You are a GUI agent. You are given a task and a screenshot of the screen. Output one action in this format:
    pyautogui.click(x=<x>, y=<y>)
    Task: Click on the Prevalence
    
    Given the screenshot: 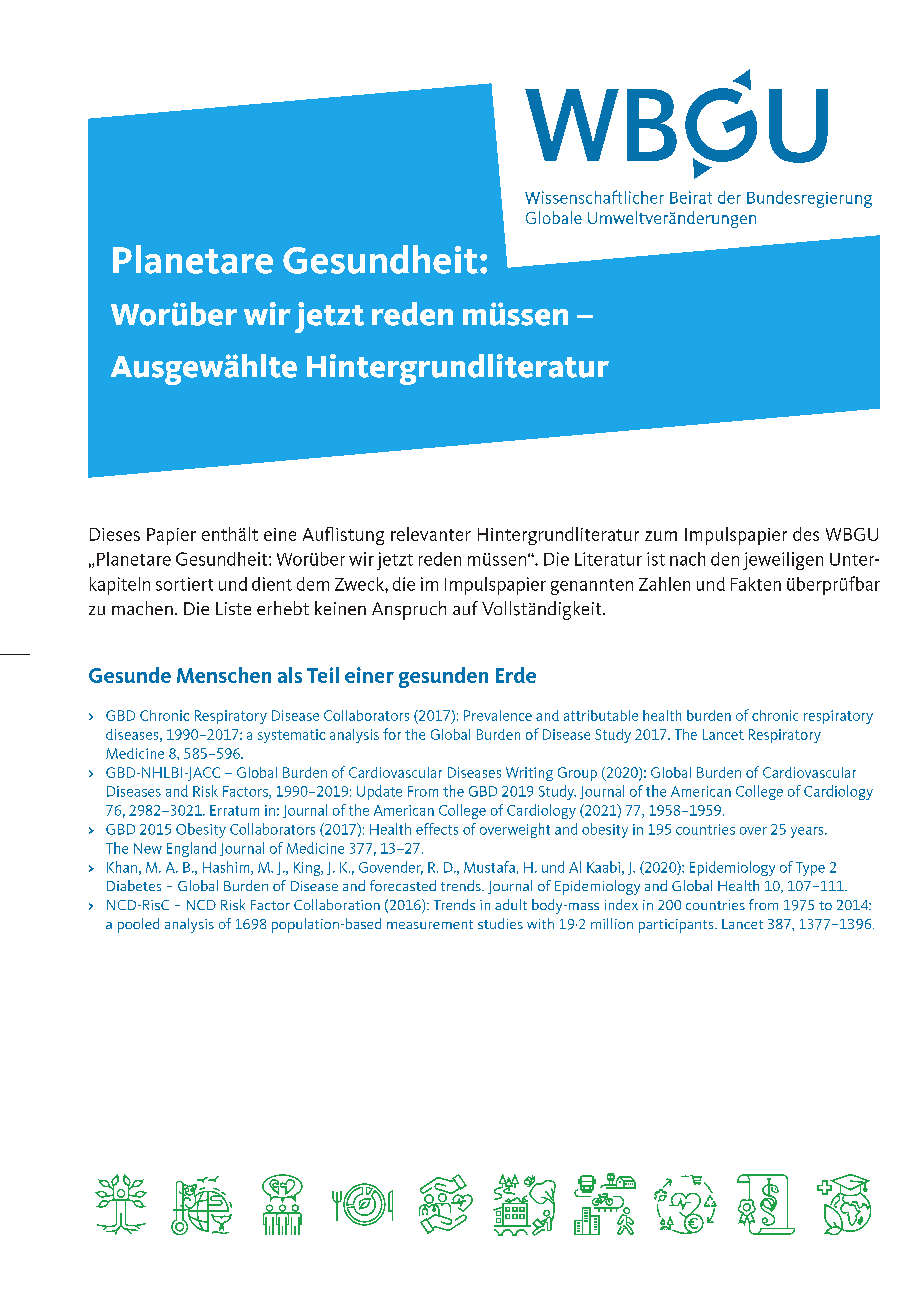 What is the action you would take?
    pyautogui.click(x=498, y=715)
